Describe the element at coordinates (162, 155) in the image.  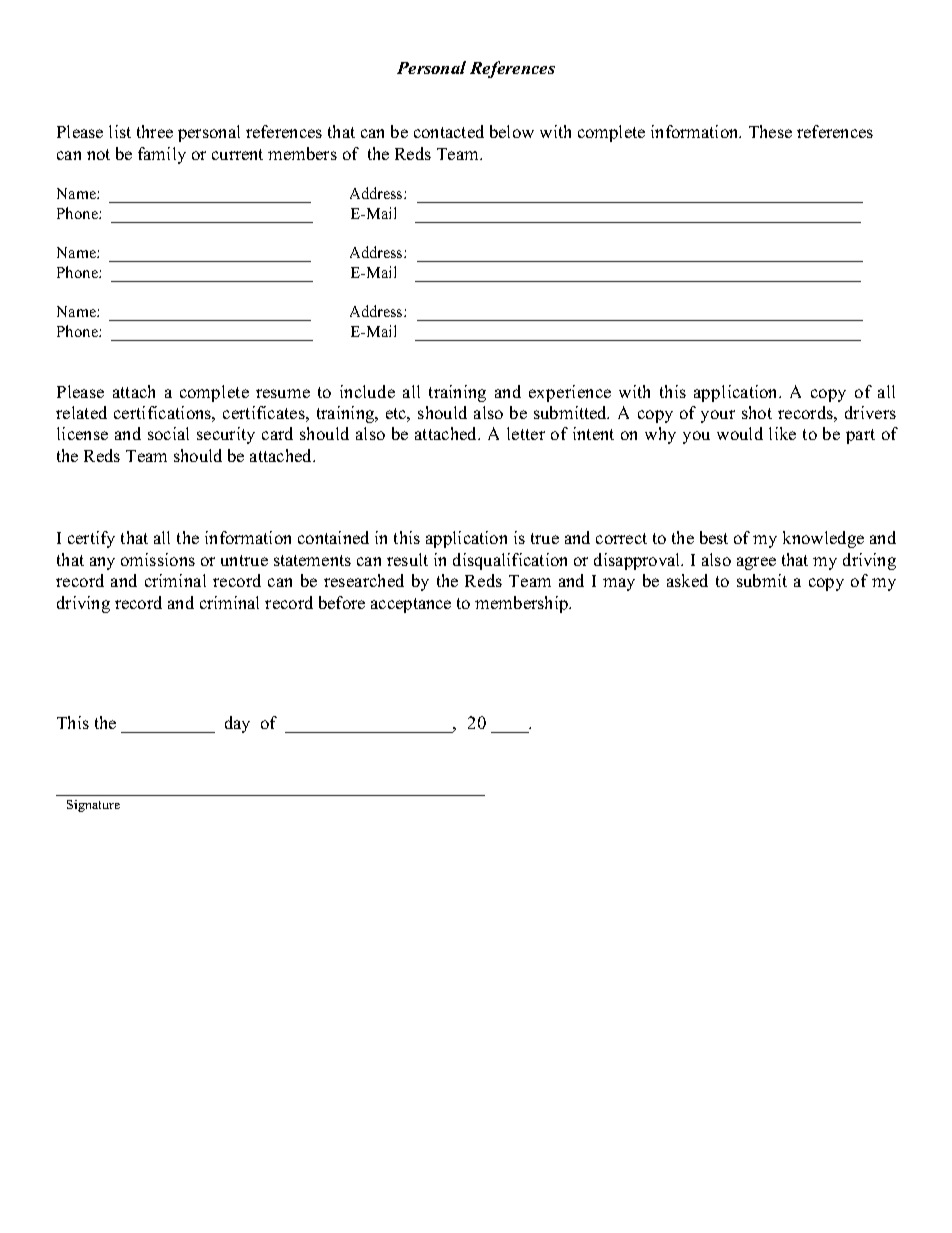
I see `family` at that location.
